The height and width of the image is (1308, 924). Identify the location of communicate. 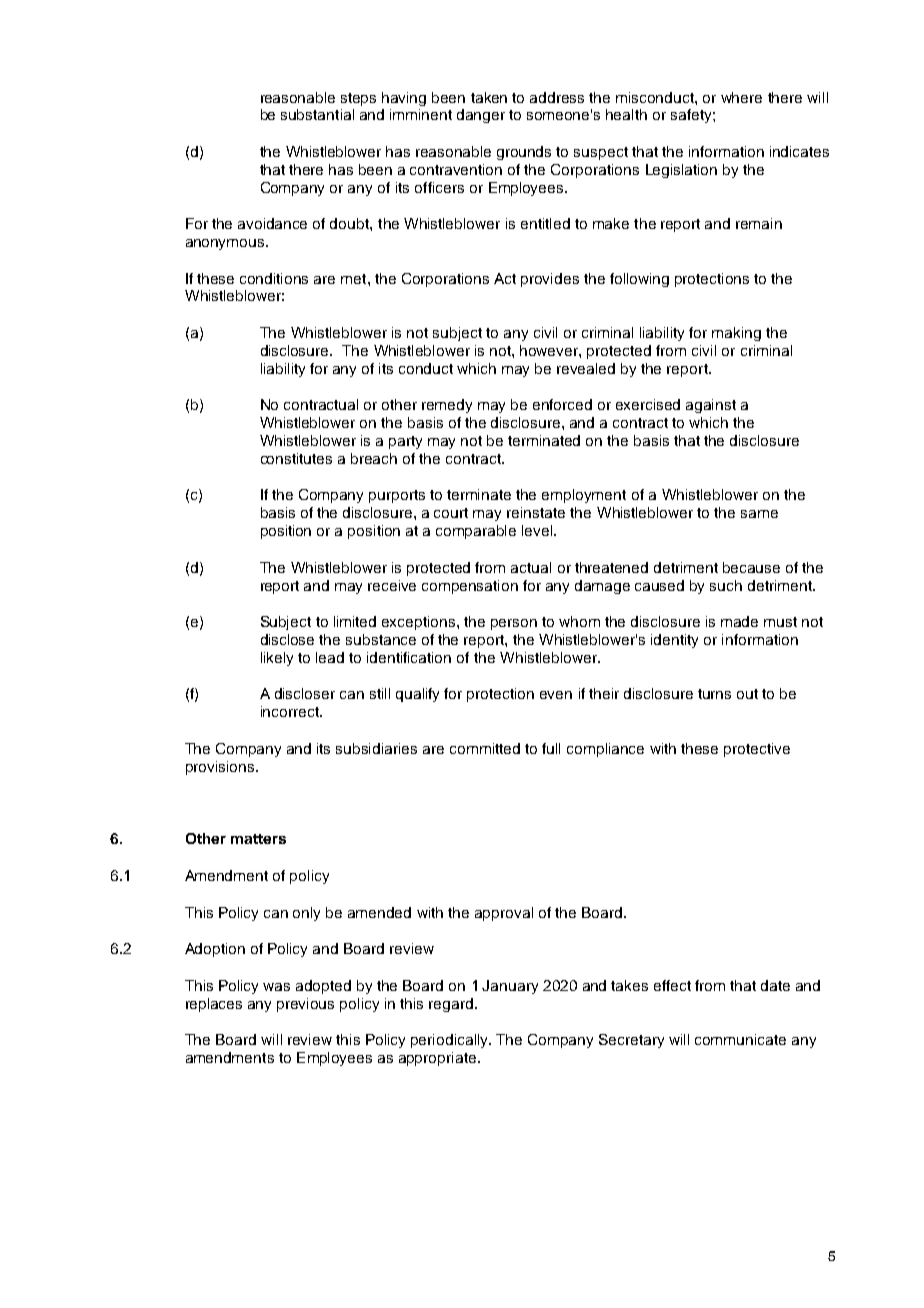
(740, 1039).
